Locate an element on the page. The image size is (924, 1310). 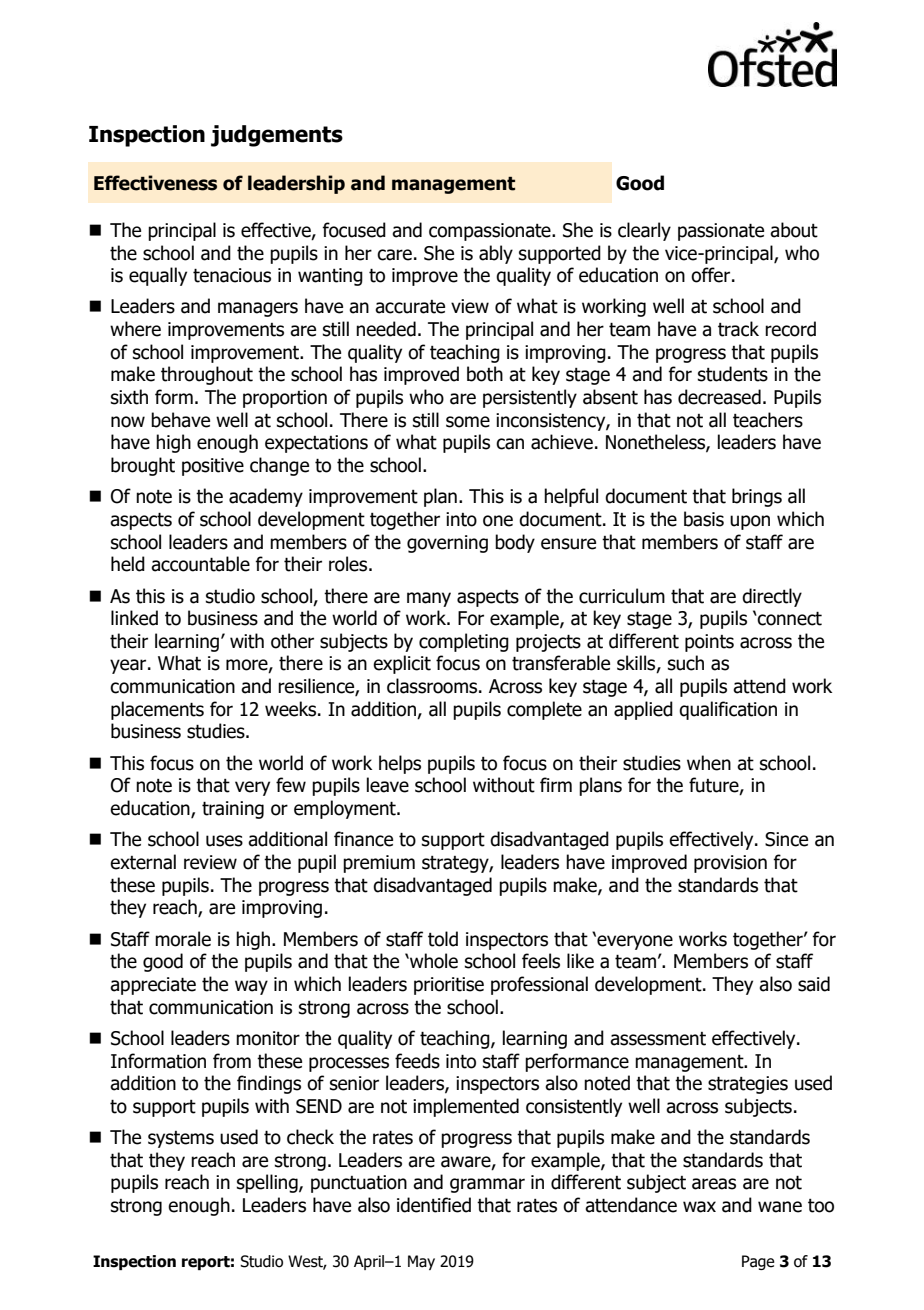
accountable is located at coordinates (200, 564).
